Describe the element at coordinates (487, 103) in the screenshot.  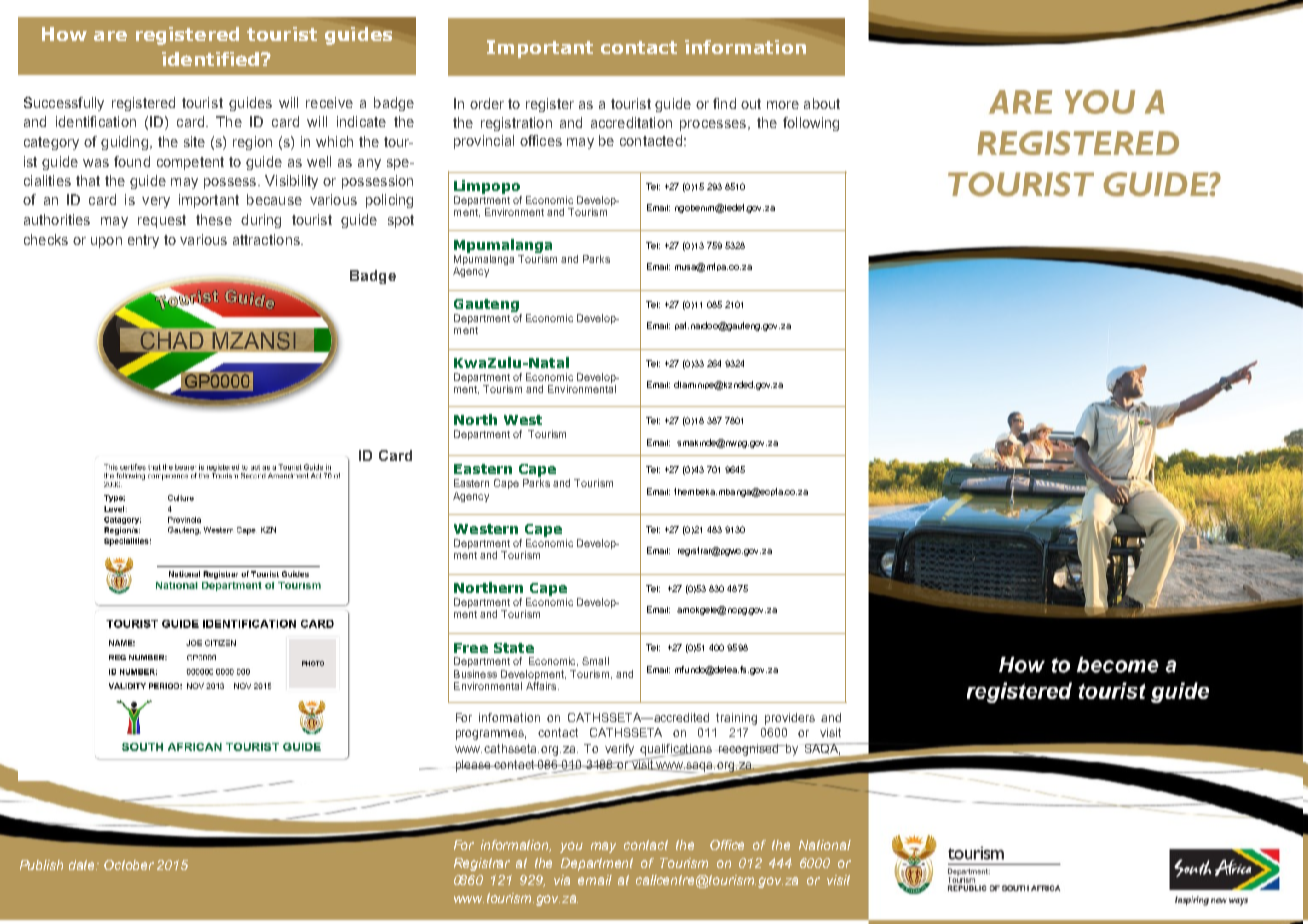
I see `order` at that location.
